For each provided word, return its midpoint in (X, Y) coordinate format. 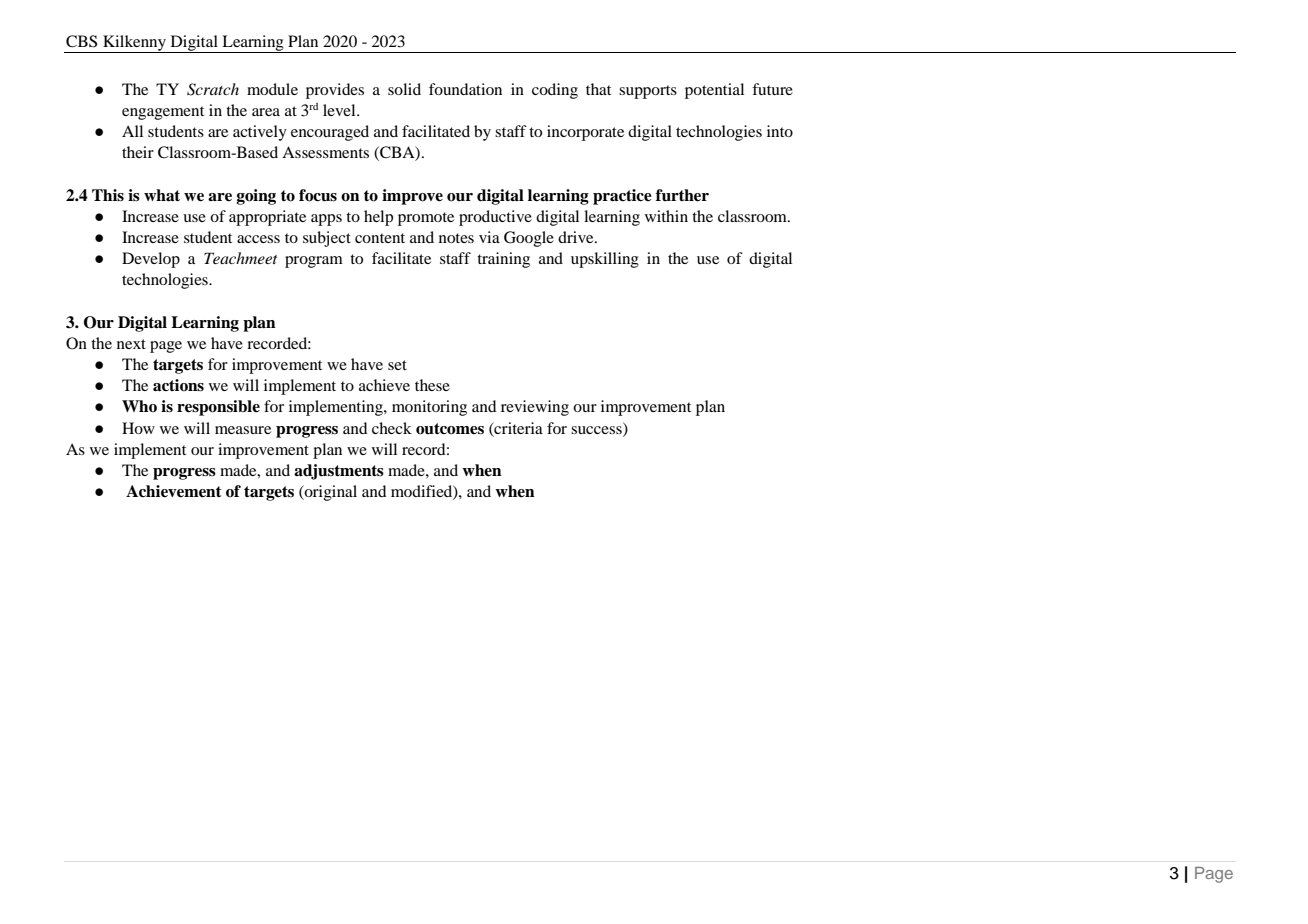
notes (456, 238)
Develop (151, 260)
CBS (81, 41)
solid (404, 89)
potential (714, 91)
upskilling (605, 260)
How (138, 428)
